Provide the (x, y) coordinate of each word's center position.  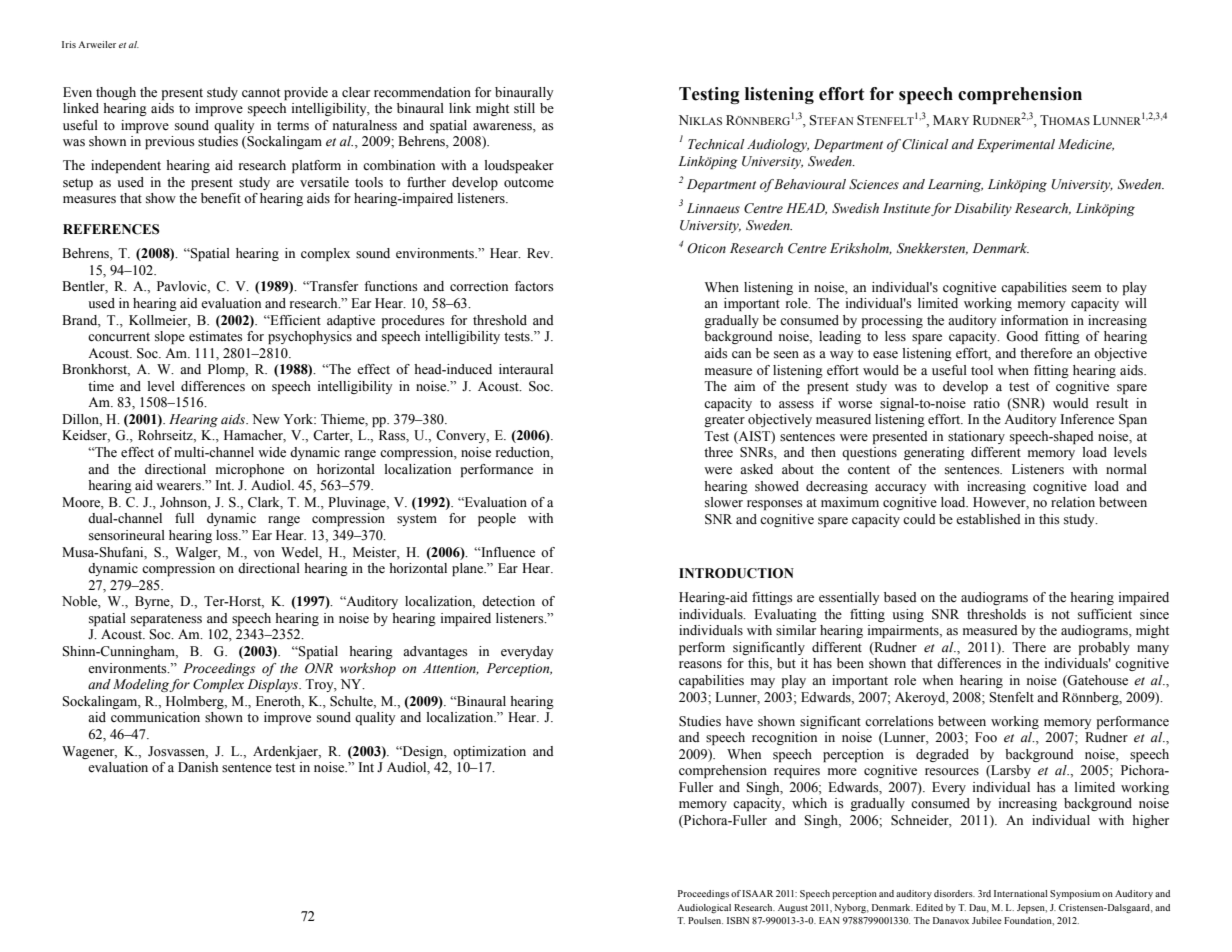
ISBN (738, 920)
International (1021, 893)
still (524, 108)
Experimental (1016, 145)
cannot (261, 93)
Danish (198, 767)
